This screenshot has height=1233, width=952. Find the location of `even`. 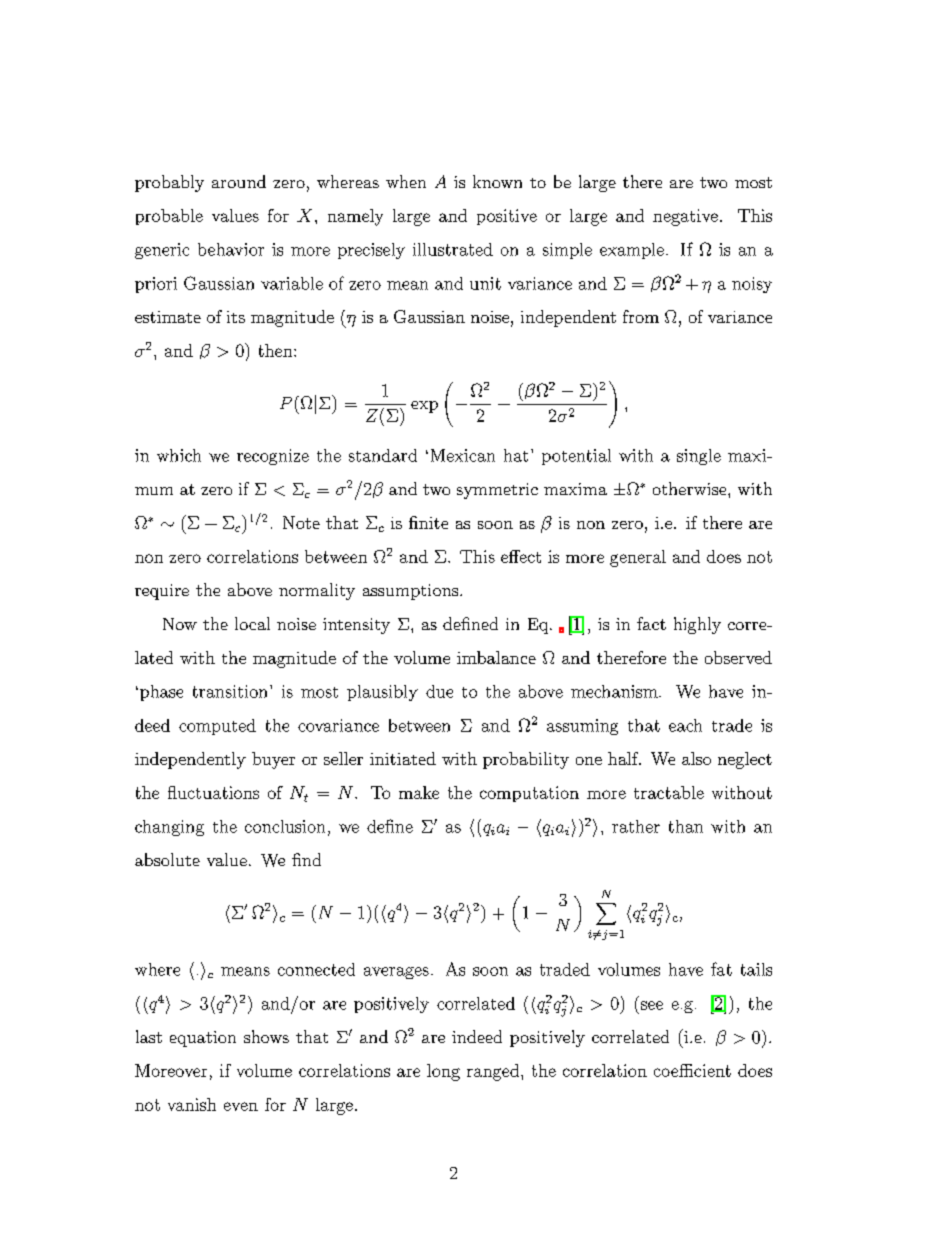

even is located at coordinates (241, 1106).
